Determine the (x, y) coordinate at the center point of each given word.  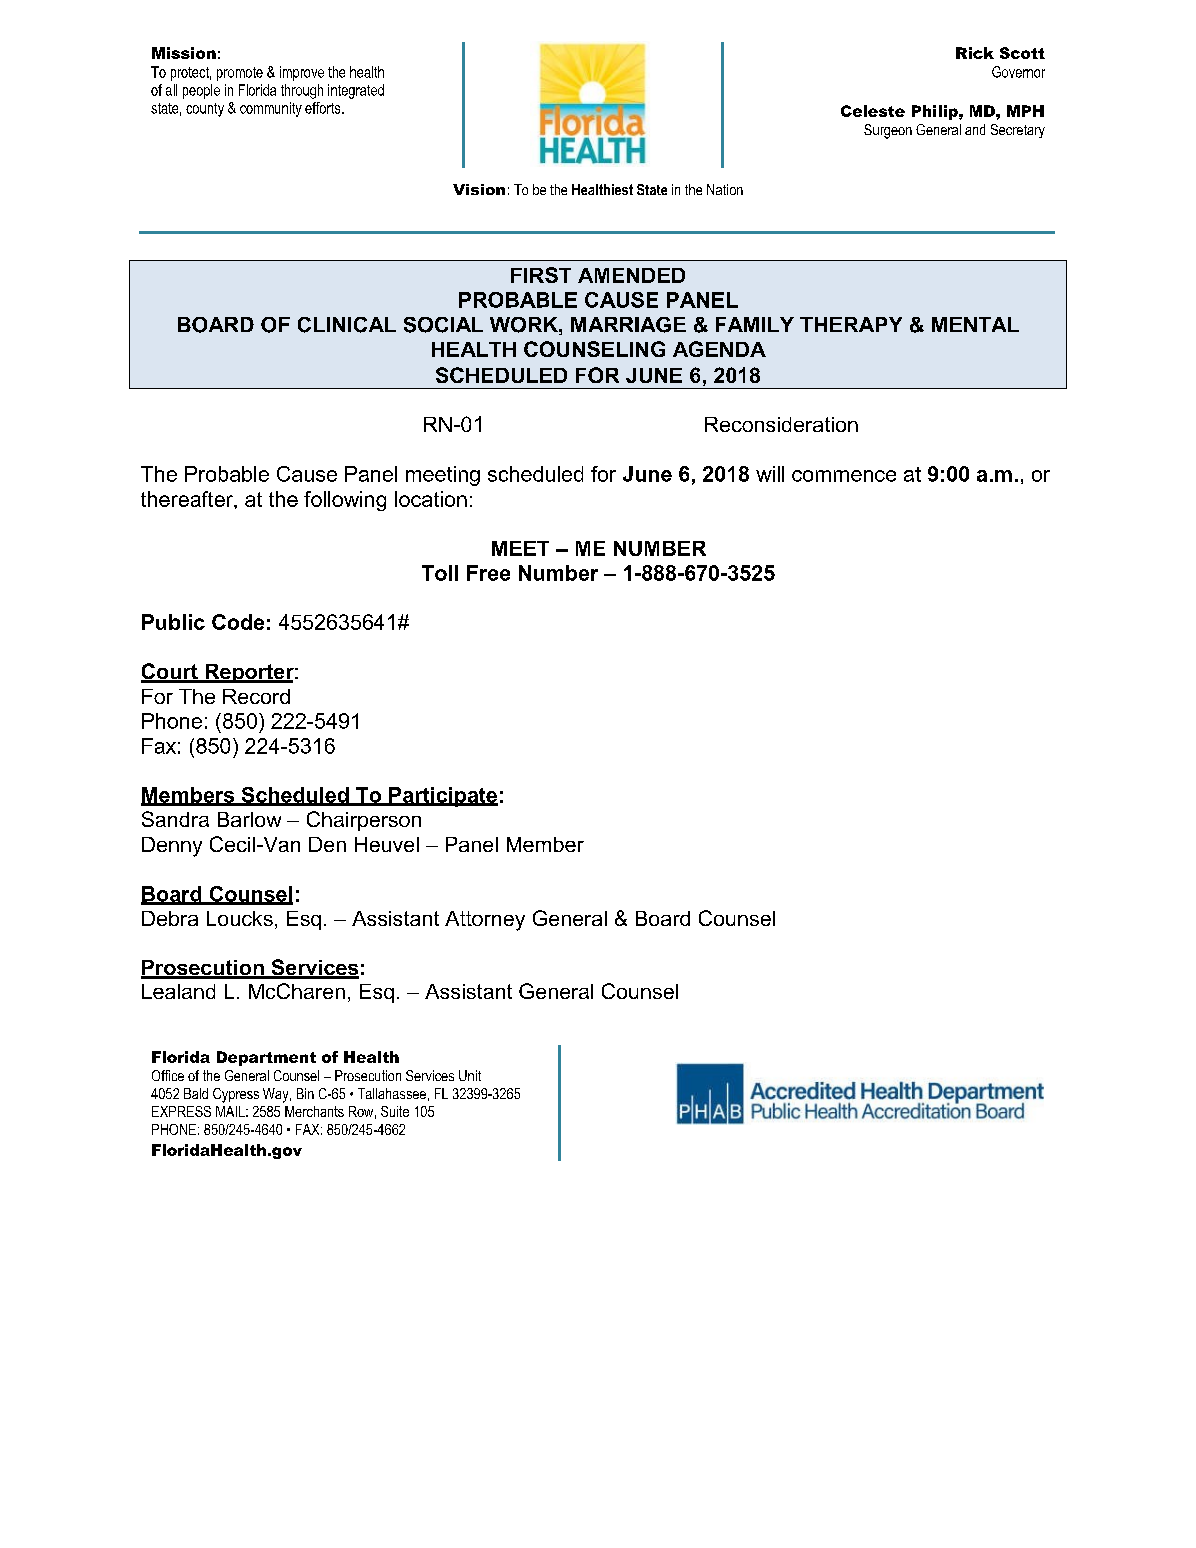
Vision (479, 189)
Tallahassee (392, 1093)
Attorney (485, 921)
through (302, 91)
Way (277, 1095)
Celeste (873, 111)
